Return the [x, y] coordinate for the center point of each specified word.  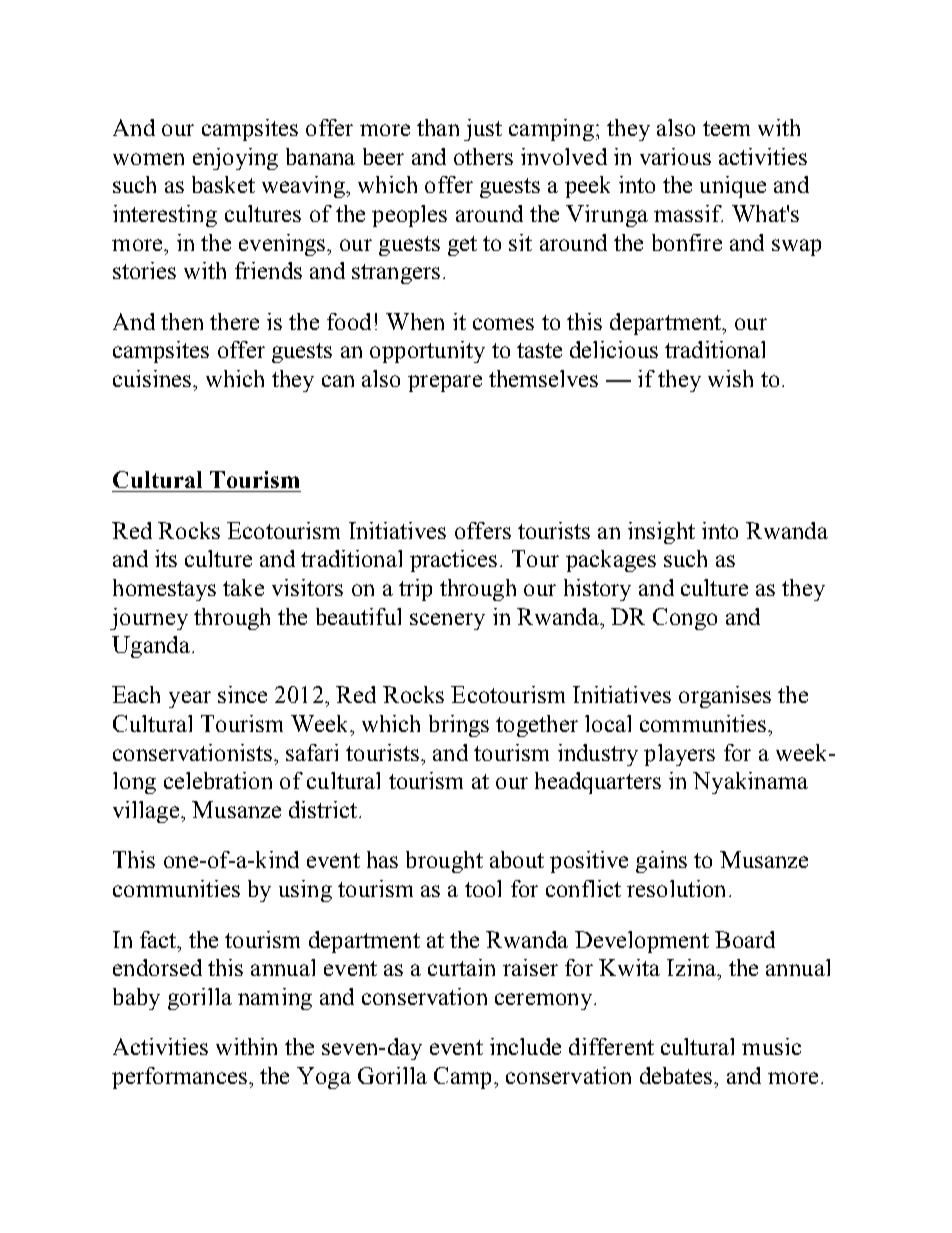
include [525, 1046]
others [483, 156]
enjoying [235, 159]
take [243, 587]
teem [726, 128]
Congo [685, 619]
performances [179, 1078]
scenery [447, 621]
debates [677, 1075]
